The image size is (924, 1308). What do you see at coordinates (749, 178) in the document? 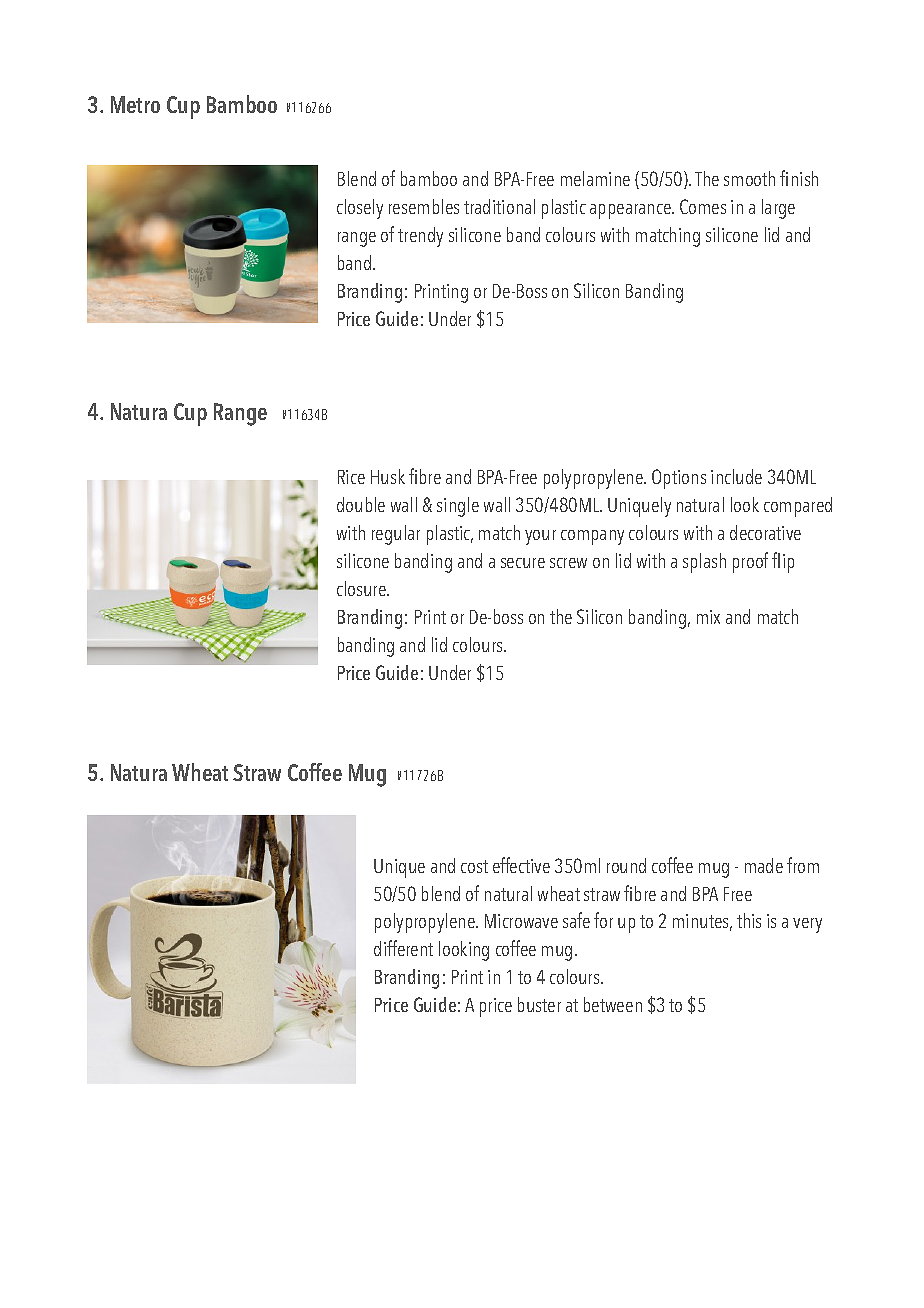
I see `smooth` at bounding box center [749, 178].
